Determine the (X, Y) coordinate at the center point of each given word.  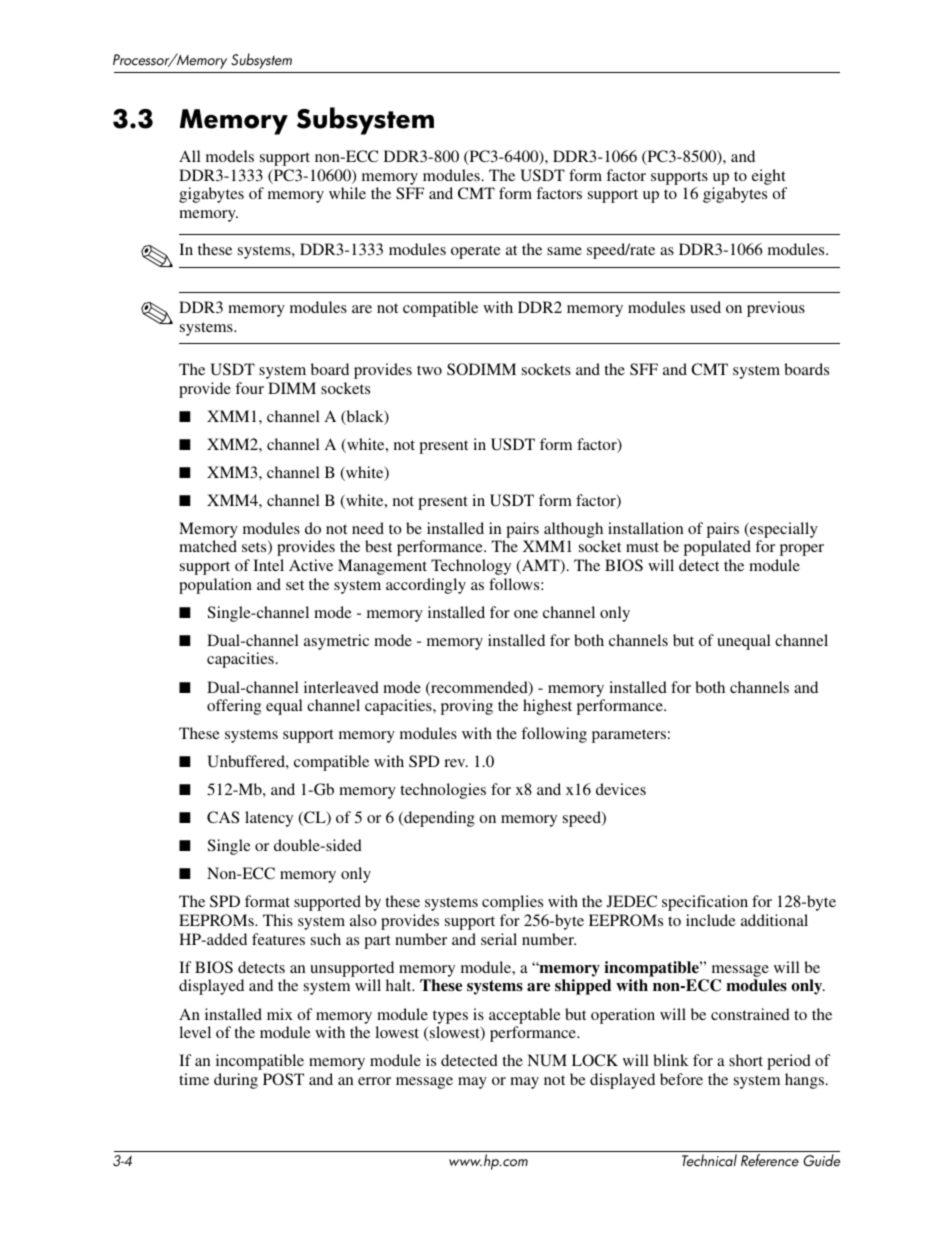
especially (783, 530)
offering (234, 707)
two (429, 370)
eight (769, 177)
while (347, 193)
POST (283, 1079)
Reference (770, 1160)
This (278, 920)
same (564, 251)
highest (547, 707)
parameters (629, 736)
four (249, 388)
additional (774, 920)
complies (512, 903)
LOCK (595, 1060)
